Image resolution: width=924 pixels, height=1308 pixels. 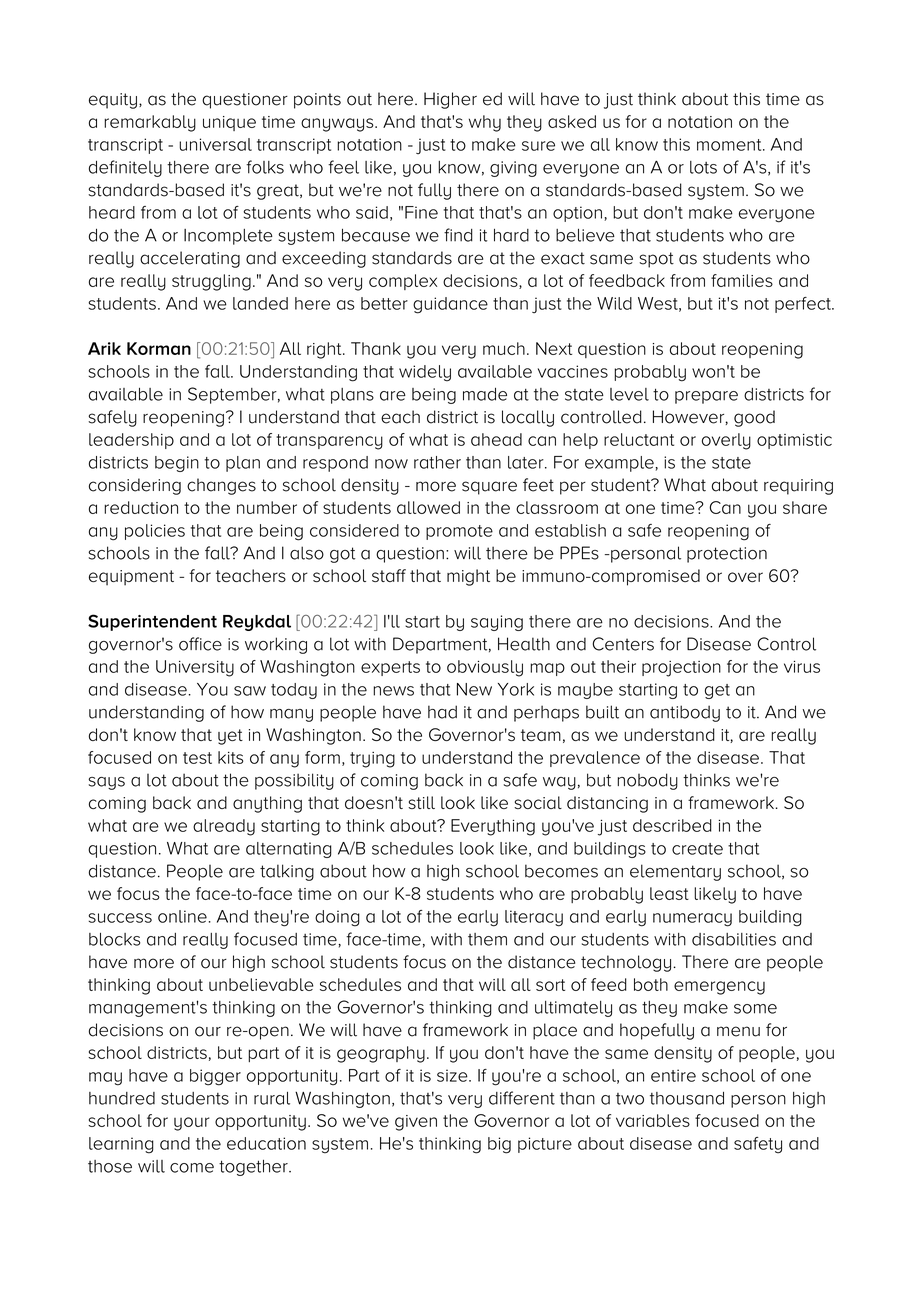 I want to click on described, so click(x=672, y=825).
